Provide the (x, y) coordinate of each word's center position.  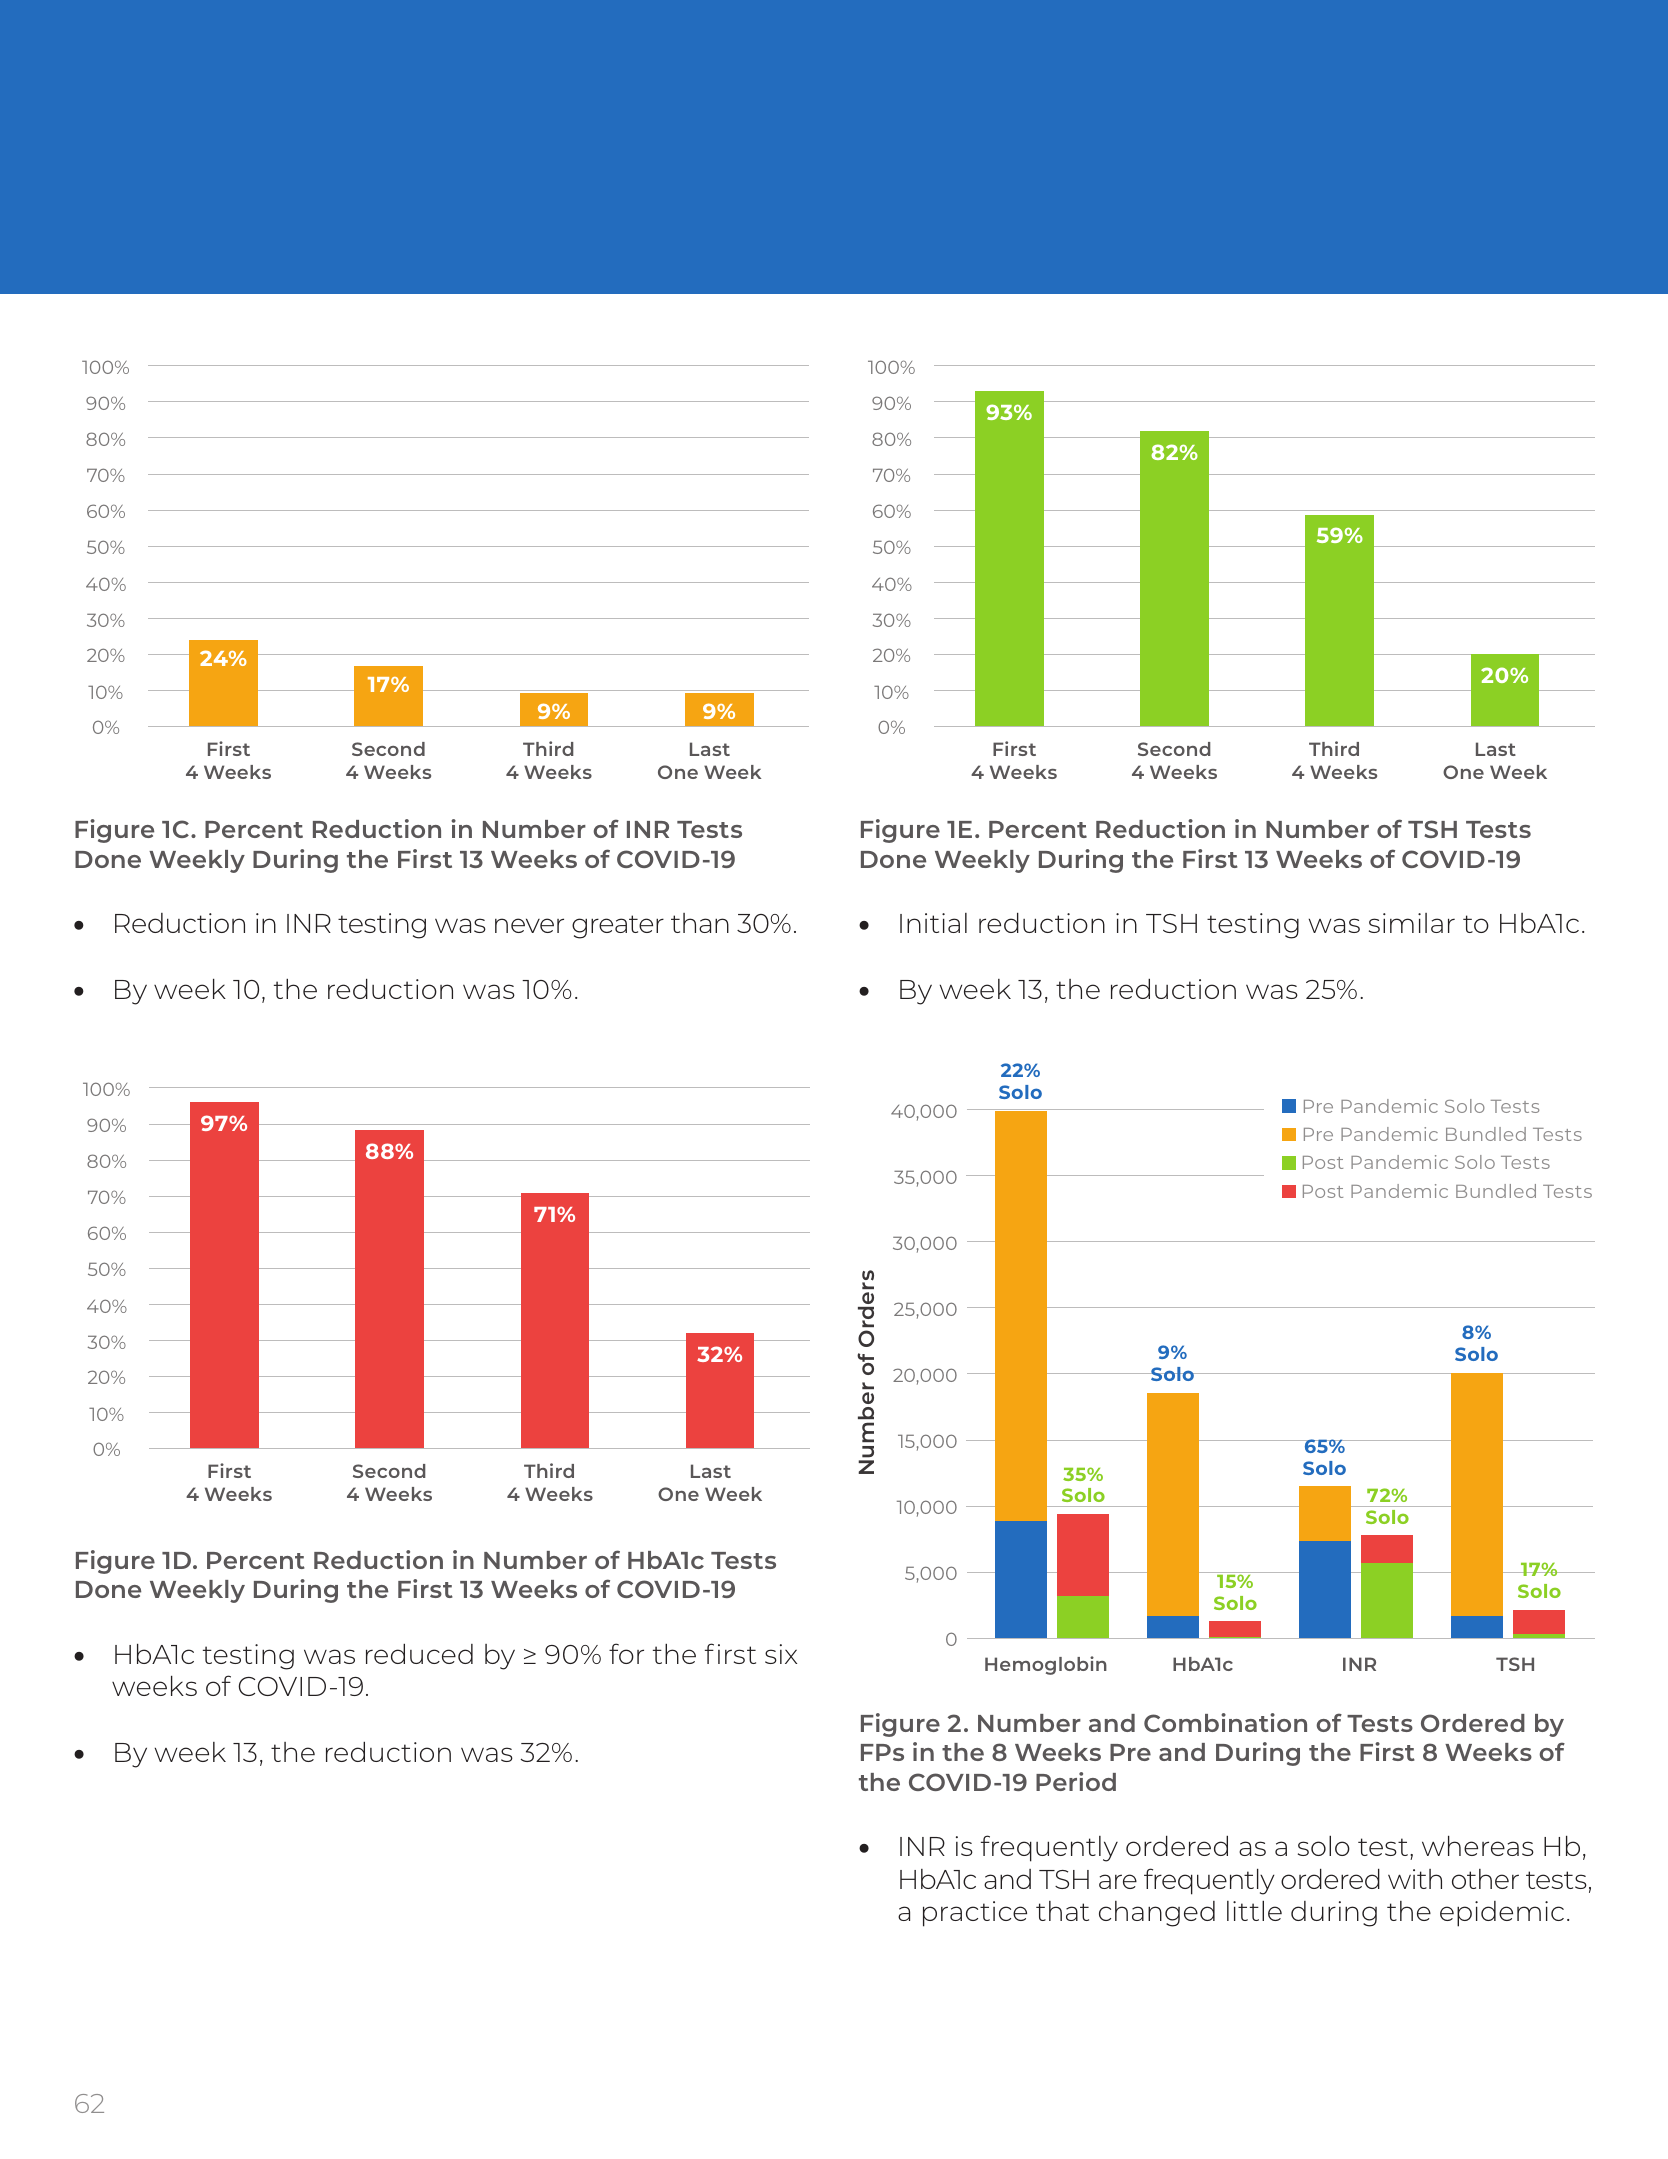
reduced (419, 1654)
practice (975, 1914)
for (626, 1653)
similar (1412, 923)
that (1062, 1911)
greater (618, 927)
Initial (933, 923)
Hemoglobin (1046, 1665)
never (529, 925)
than (700, 923)
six (781, 1654)
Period (1076, 1781)
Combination (1225, 1722)
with (1415, 1879)
